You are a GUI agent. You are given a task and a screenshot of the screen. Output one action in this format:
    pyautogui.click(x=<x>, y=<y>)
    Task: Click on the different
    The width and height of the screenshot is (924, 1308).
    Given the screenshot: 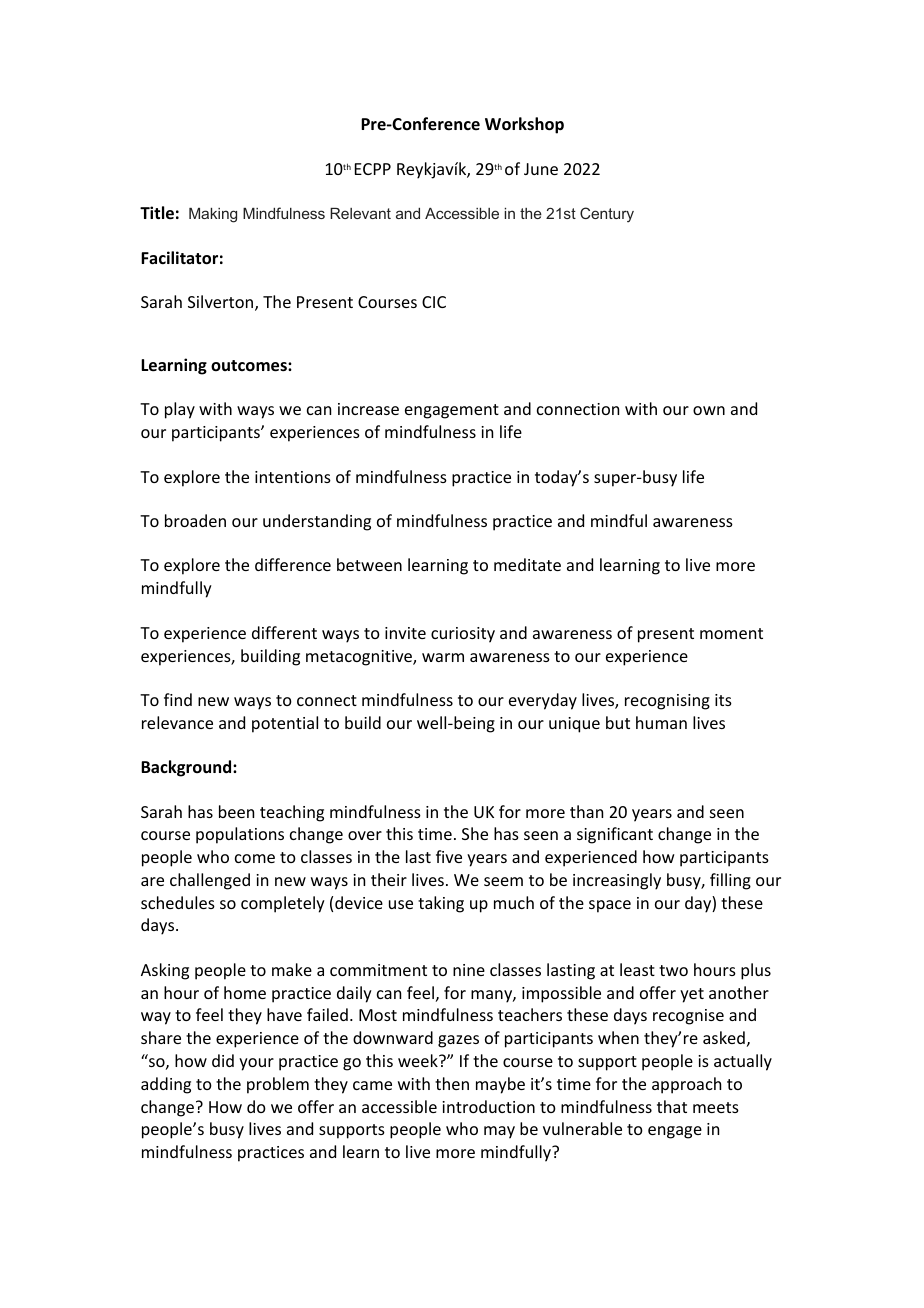 What is the action you would take?
    pyautogui.click(x=284, y=632)
